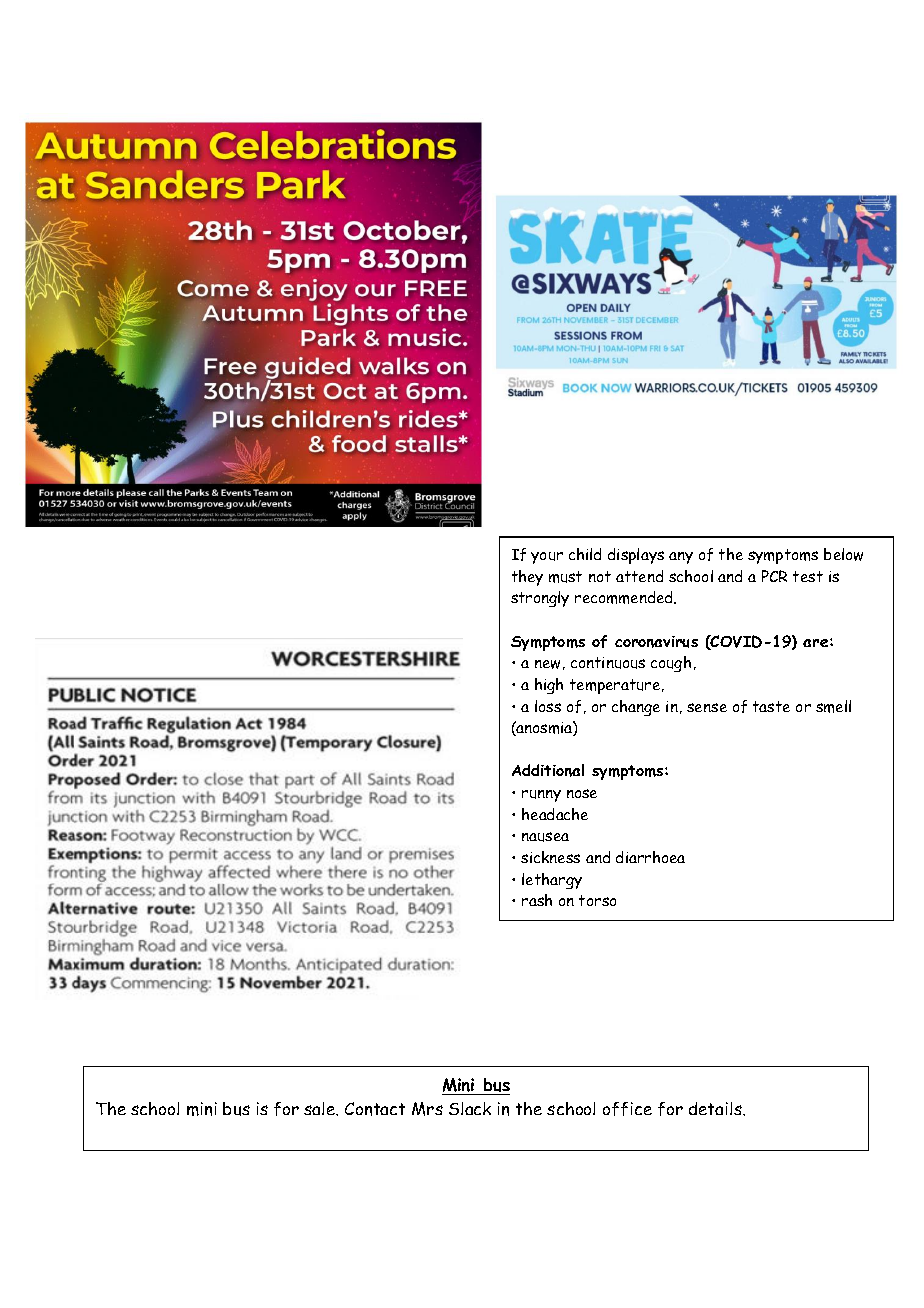 Image resolution: width=924 pixels, height=1308 pixels. Describe the element at coordinates (774, 576) in the screenshot. I see `PCR` at that location.
